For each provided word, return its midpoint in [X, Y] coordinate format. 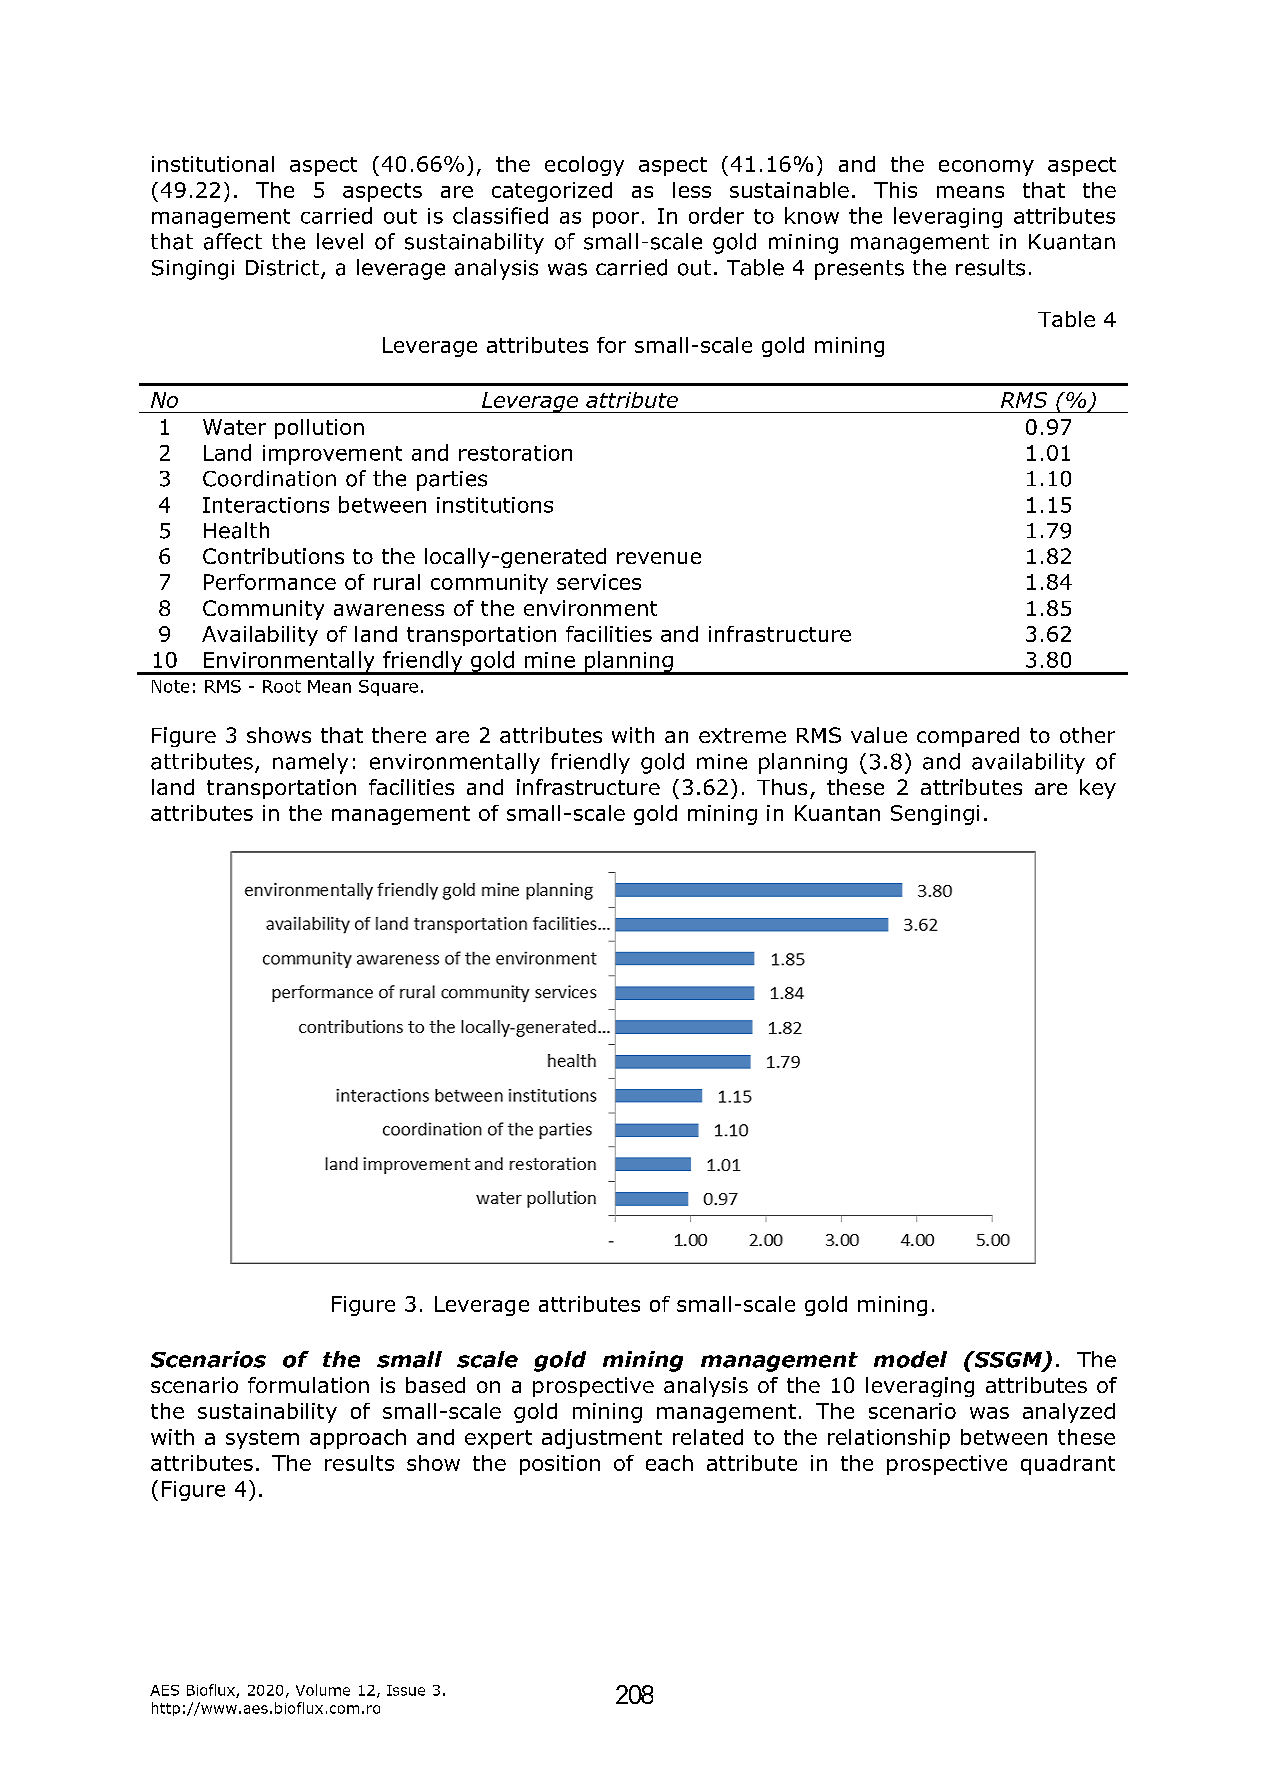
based [435, 1385]
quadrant [1068, 1465]
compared [968, 737]
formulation [308, 1385]
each [669, 1463]
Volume [323, 1690]
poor [616, 220]
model [910, 1359]
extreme [742, 735]
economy [986, 168]
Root [282, 686]
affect [233, 241]
